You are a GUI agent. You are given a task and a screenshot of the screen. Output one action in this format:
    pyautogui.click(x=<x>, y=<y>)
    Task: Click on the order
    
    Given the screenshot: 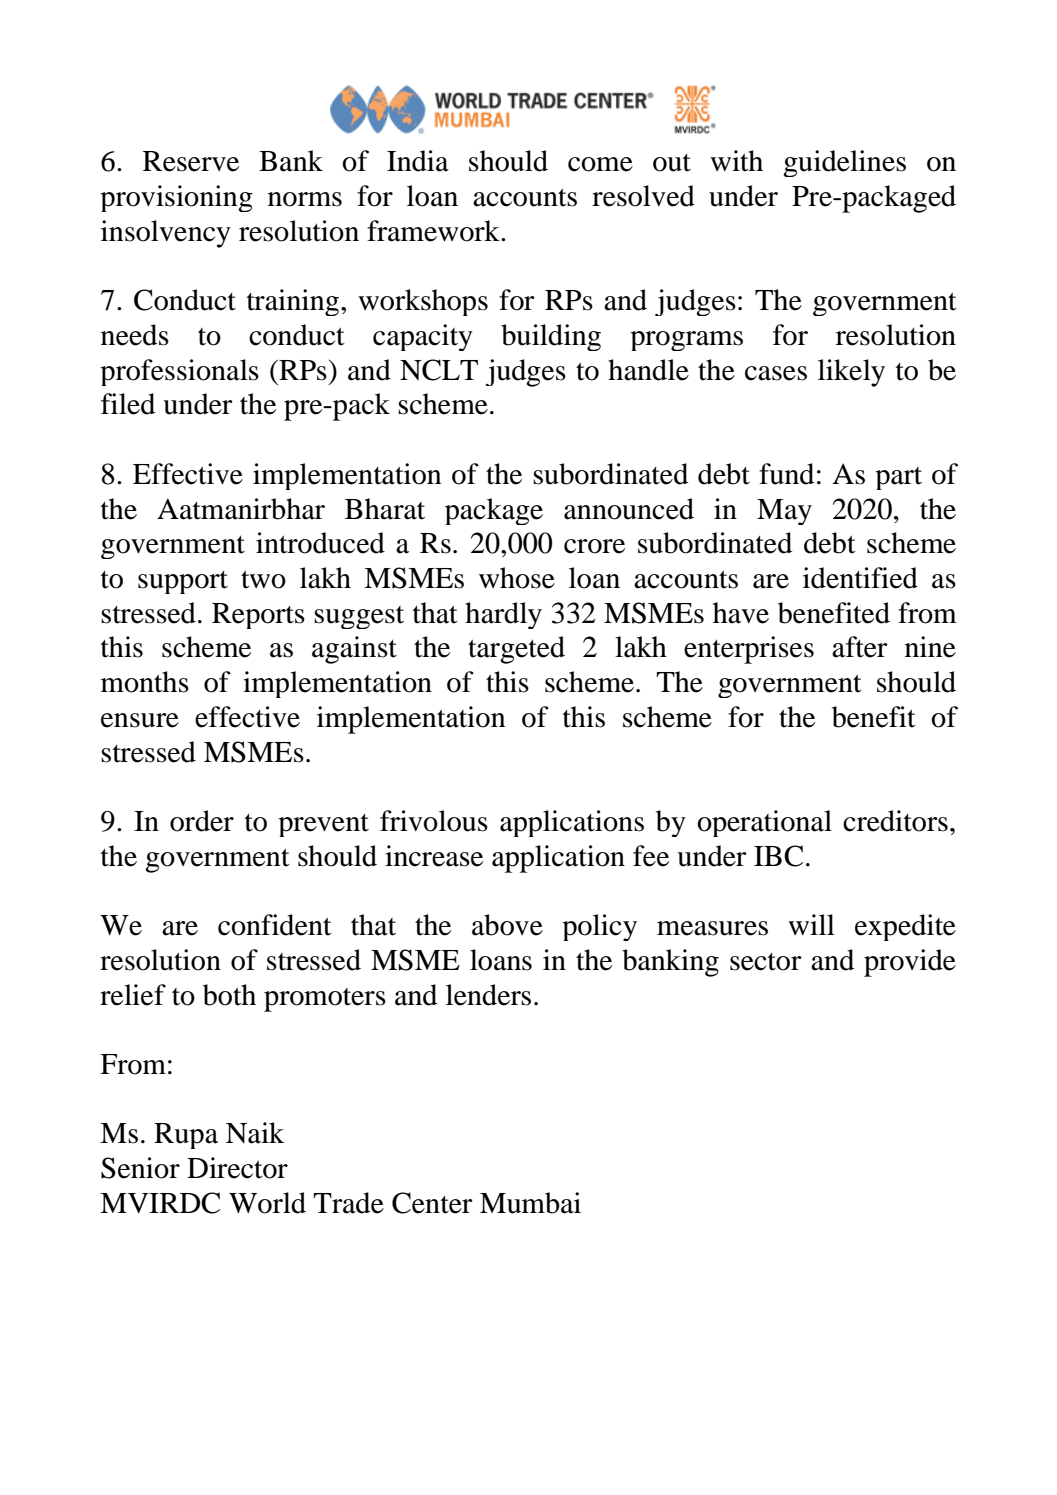 What is the action you would take?
    pyautogui.click(x=202, y=821)
